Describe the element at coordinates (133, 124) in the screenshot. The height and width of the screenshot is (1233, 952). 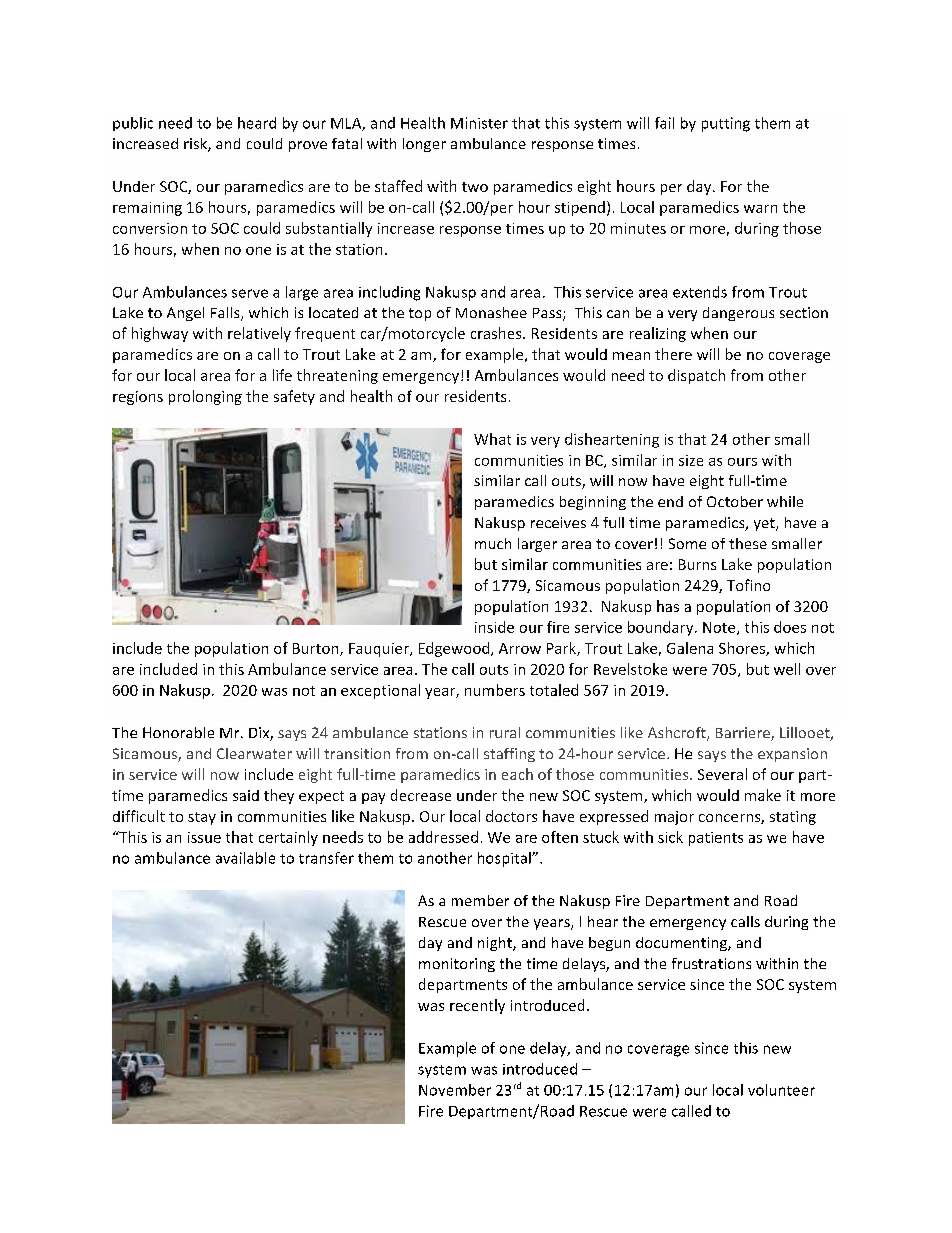
I see `public` at that location.
